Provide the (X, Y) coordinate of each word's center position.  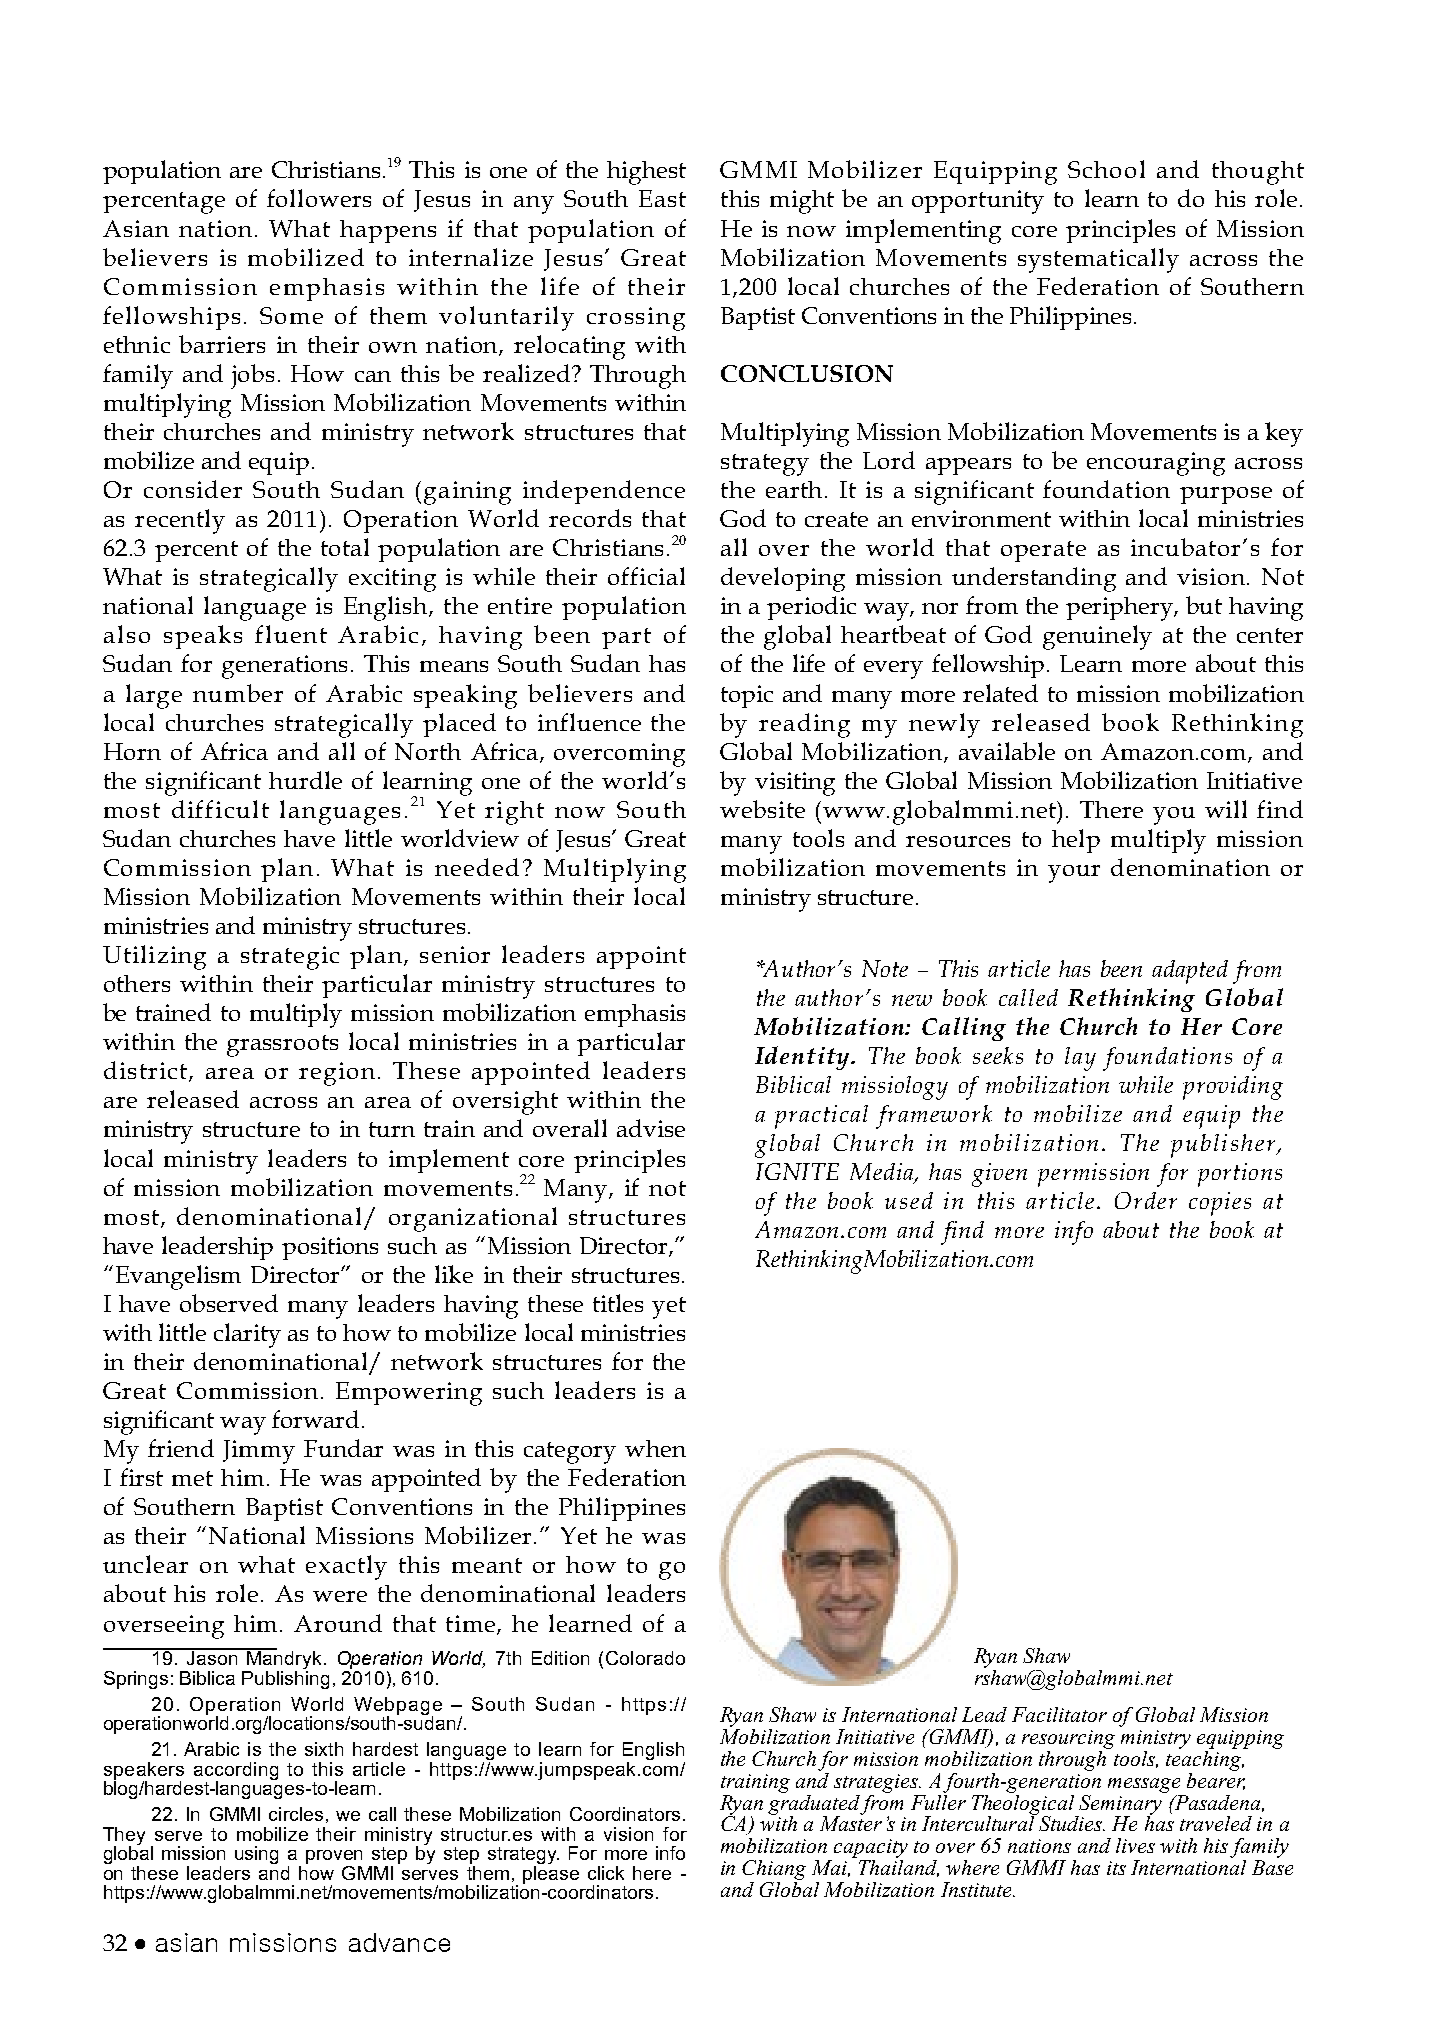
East (662, 198)
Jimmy (259, 1452)
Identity (803, 1058)
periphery (1120, 609)
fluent (291, 634)
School (1106, 169)
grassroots (282, 1046)
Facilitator (1059, 1714)
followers (319, 198)
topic (747, 696)
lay (1080, 1059)
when (655, 1448)
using (256, 1855)
